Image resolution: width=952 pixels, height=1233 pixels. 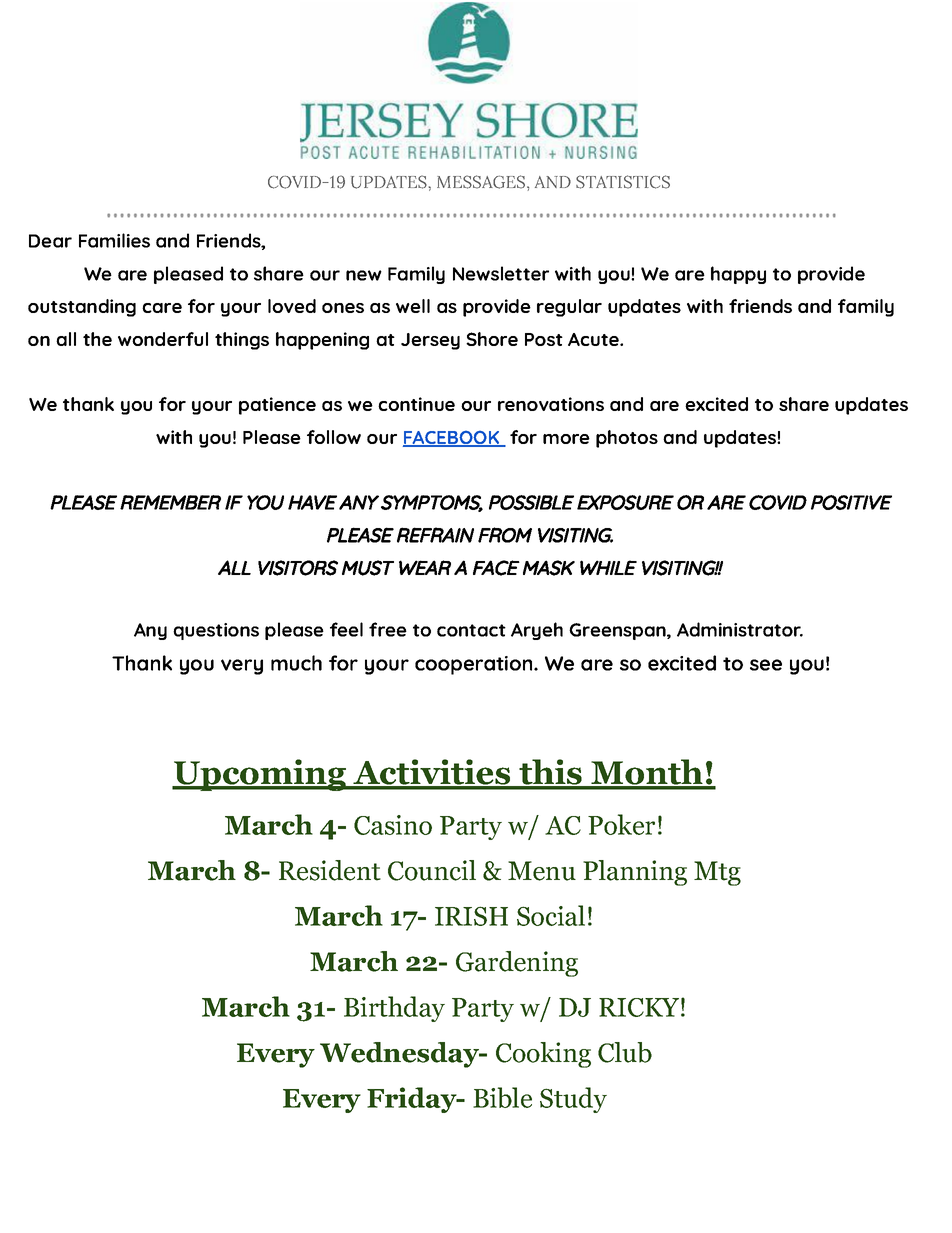 What do you see at coordinates (388, 629) in the page?
I see `free` at bounding box center [388, 629].
